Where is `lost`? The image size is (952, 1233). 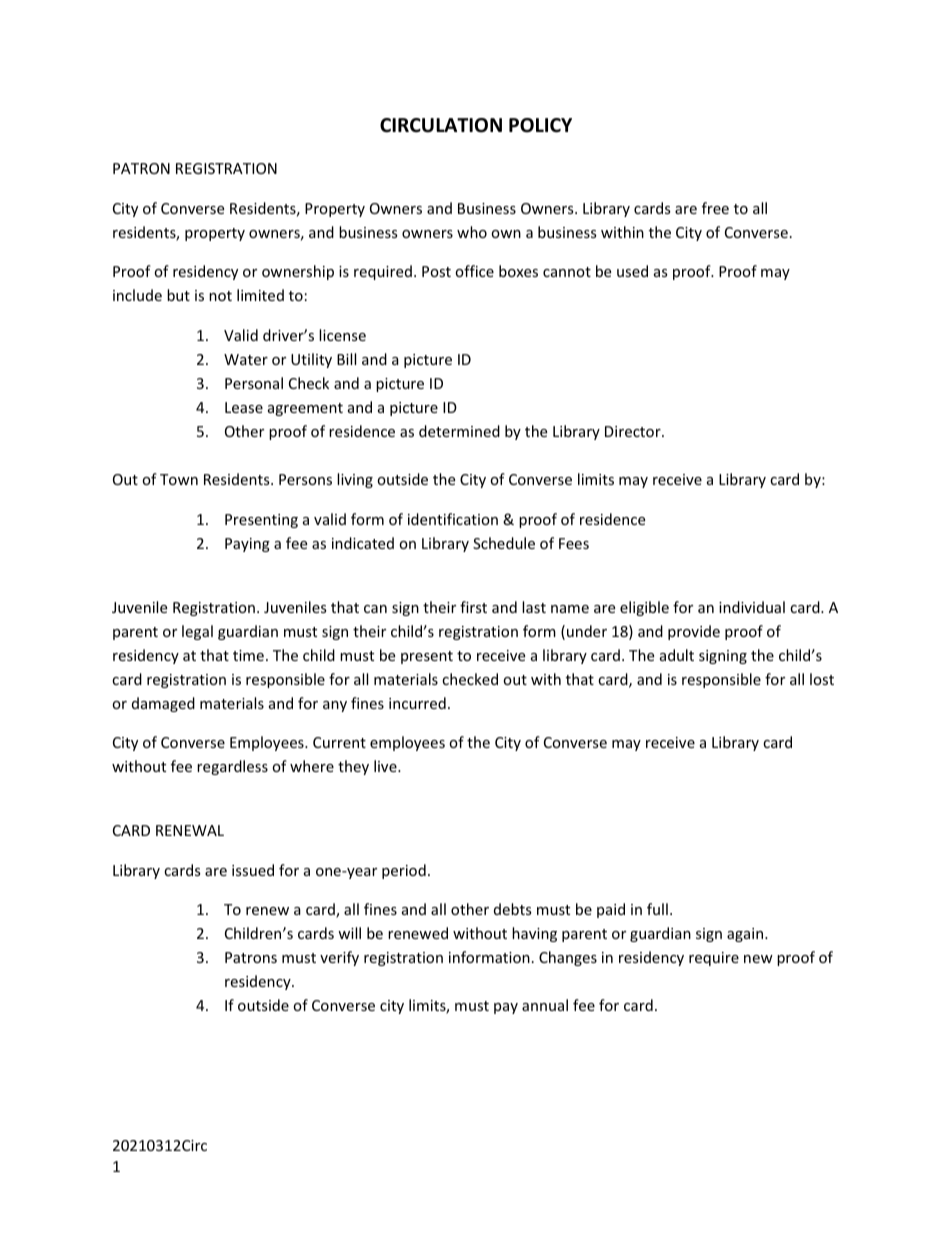 lost is located at coordinates (822, 679).
